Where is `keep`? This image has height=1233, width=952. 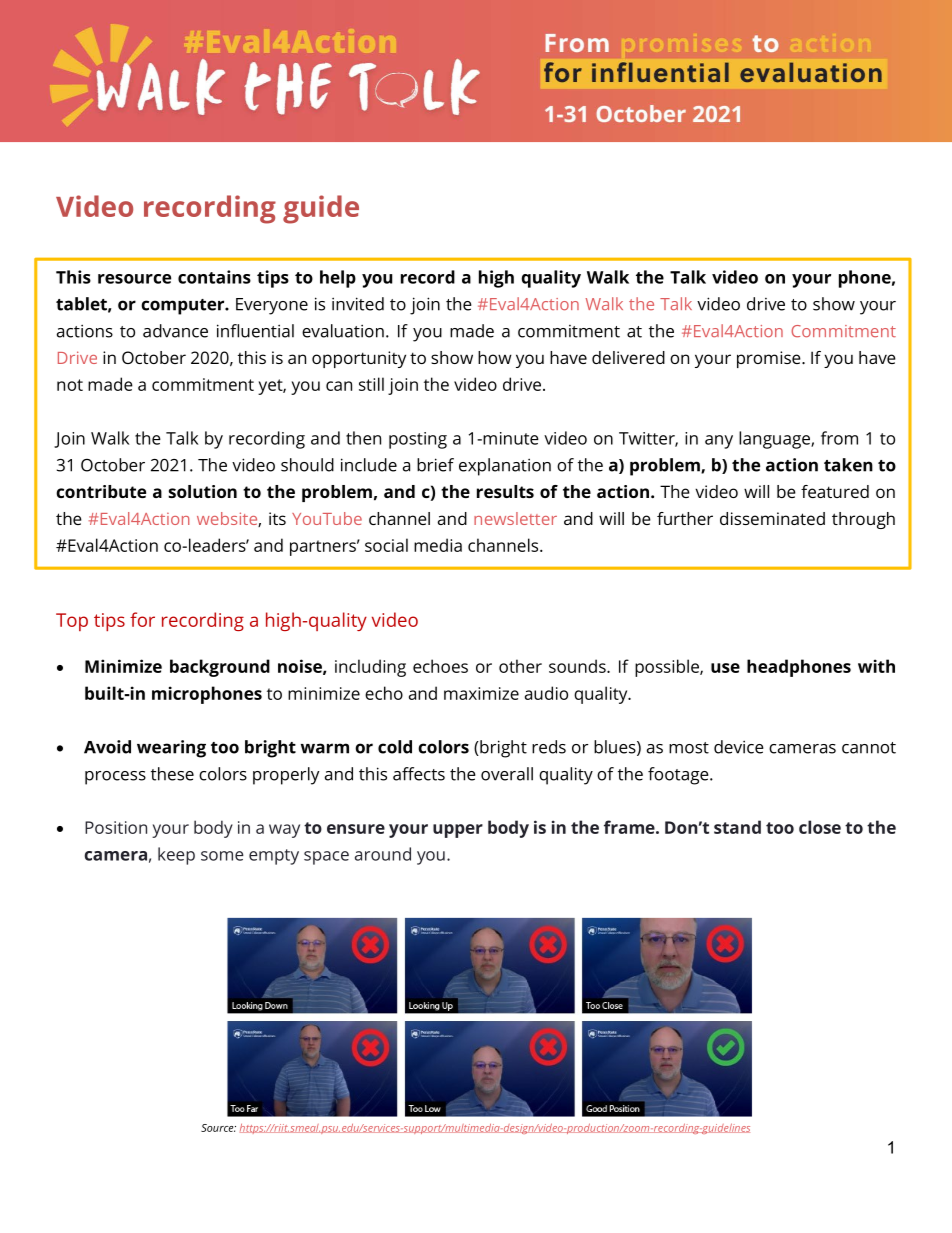 keep is located at coordinates (176, 856).
